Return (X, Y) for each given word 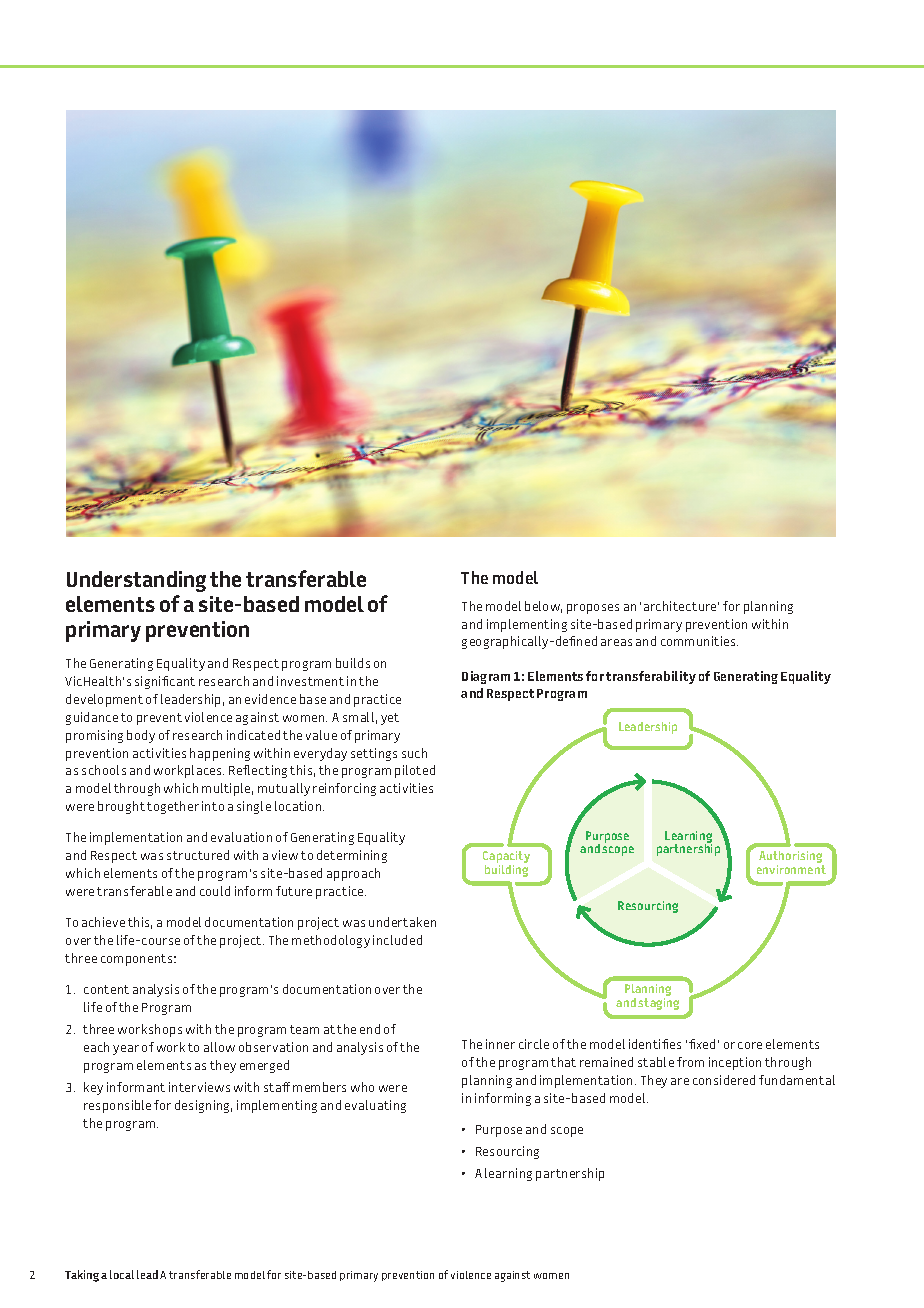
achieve (103, 922)
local (122, 1274)
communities (699, 641)
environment (791, 869)
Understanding (136, 581)
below (543, 607)
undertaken (402, 922)
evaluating (375, 1106)
